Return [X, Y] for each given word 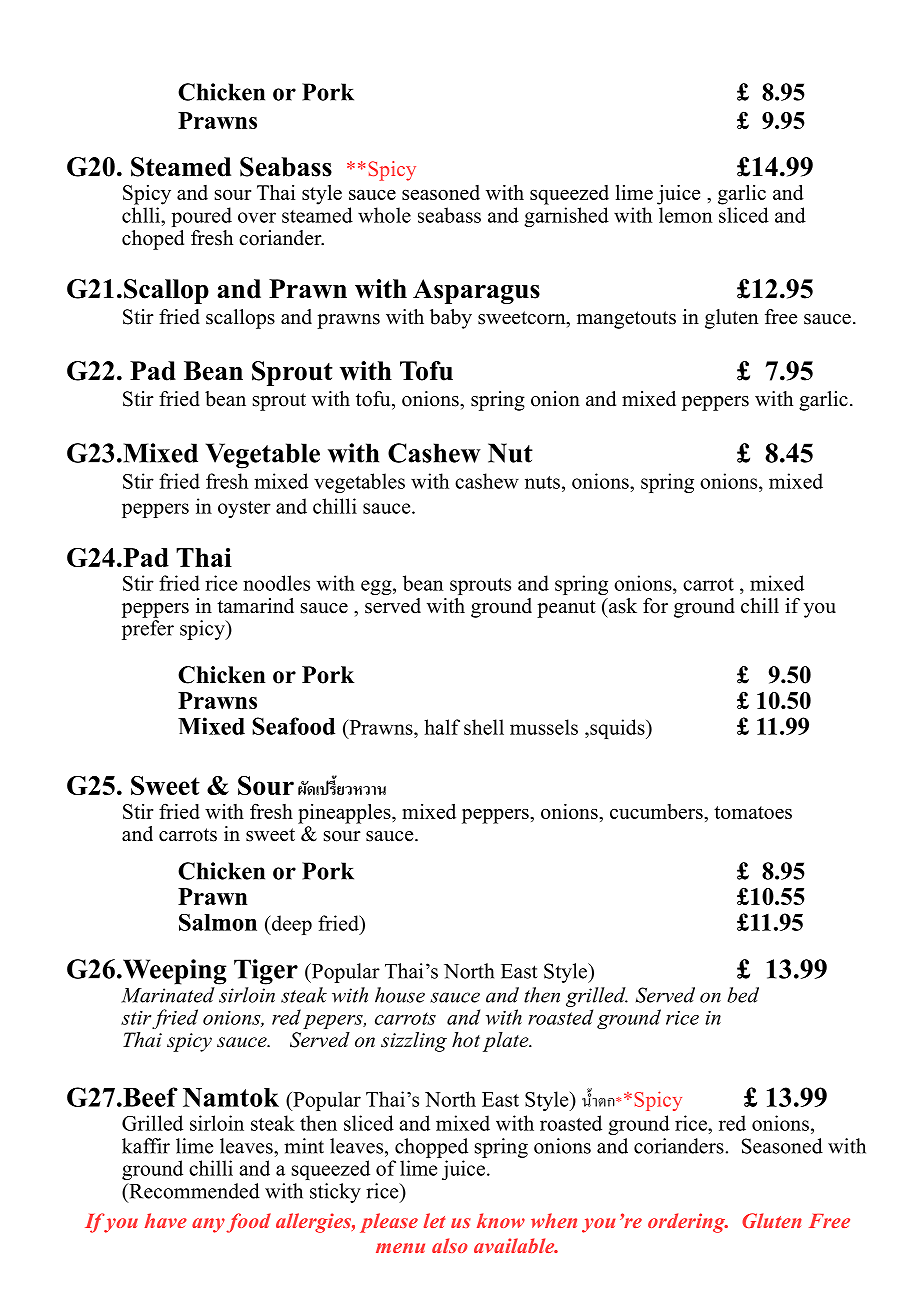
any [208, 1225]
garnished [566, 217]
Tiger [266, 972]
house [400, 995]
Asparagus [476, 291]
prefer [148, 630]
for [655, 606]
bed [743, 995]
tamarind [255, 606]
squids [617, 729]
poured [202, 217]
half [442, 727]
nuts [542, 482]
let [434, 1220]
